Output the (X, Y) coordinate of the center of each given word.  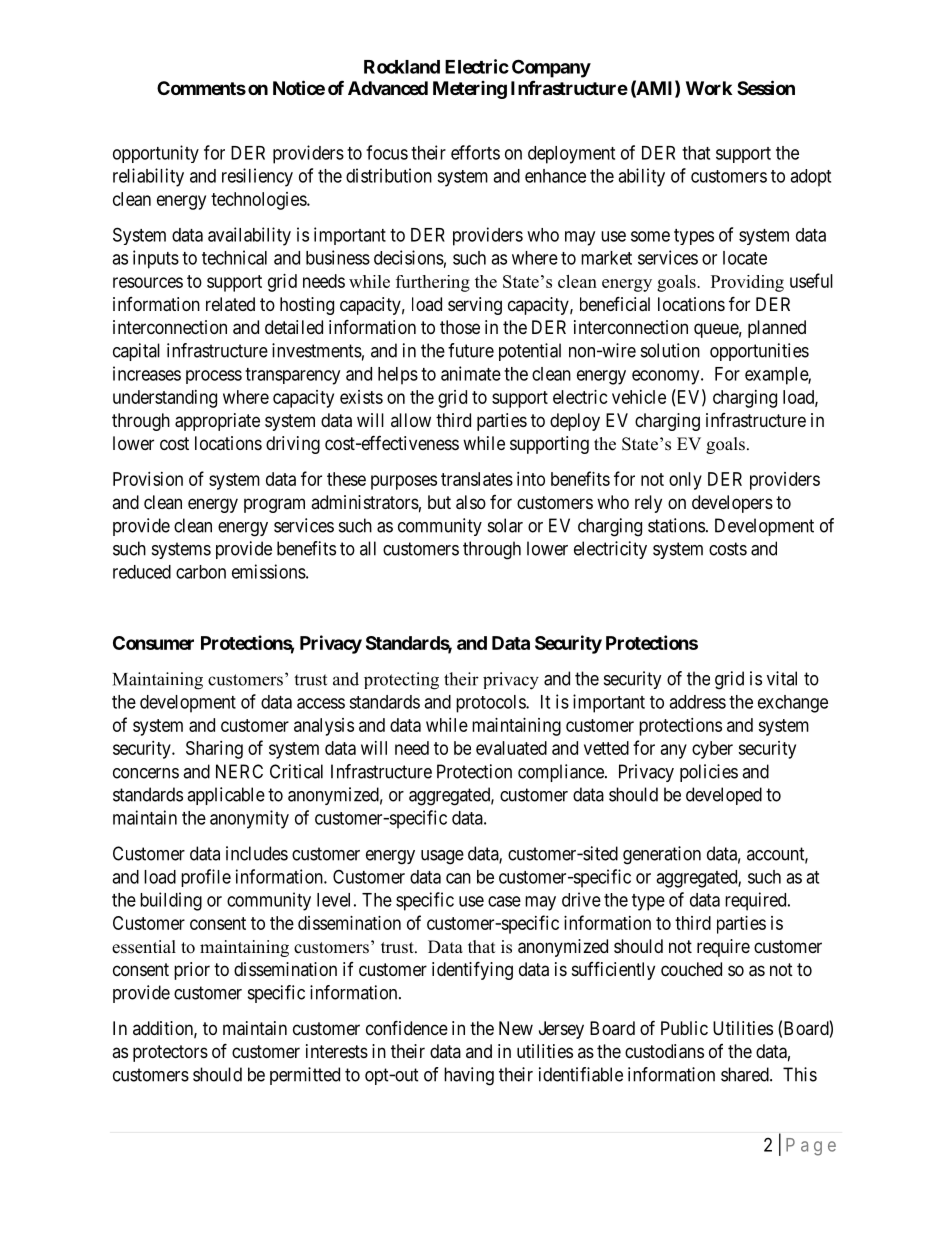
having (469, 1076)
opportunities (759, 352)
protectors (170, 1053)
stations (676, 525)
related (230, 304)
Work (709, 88)
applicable (226, 796)
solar (505, 525)
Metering (470, 90)
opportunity (156, 154)
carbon (201, 572)
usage (442, 857)
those (460, 327)
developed (724, 796)
